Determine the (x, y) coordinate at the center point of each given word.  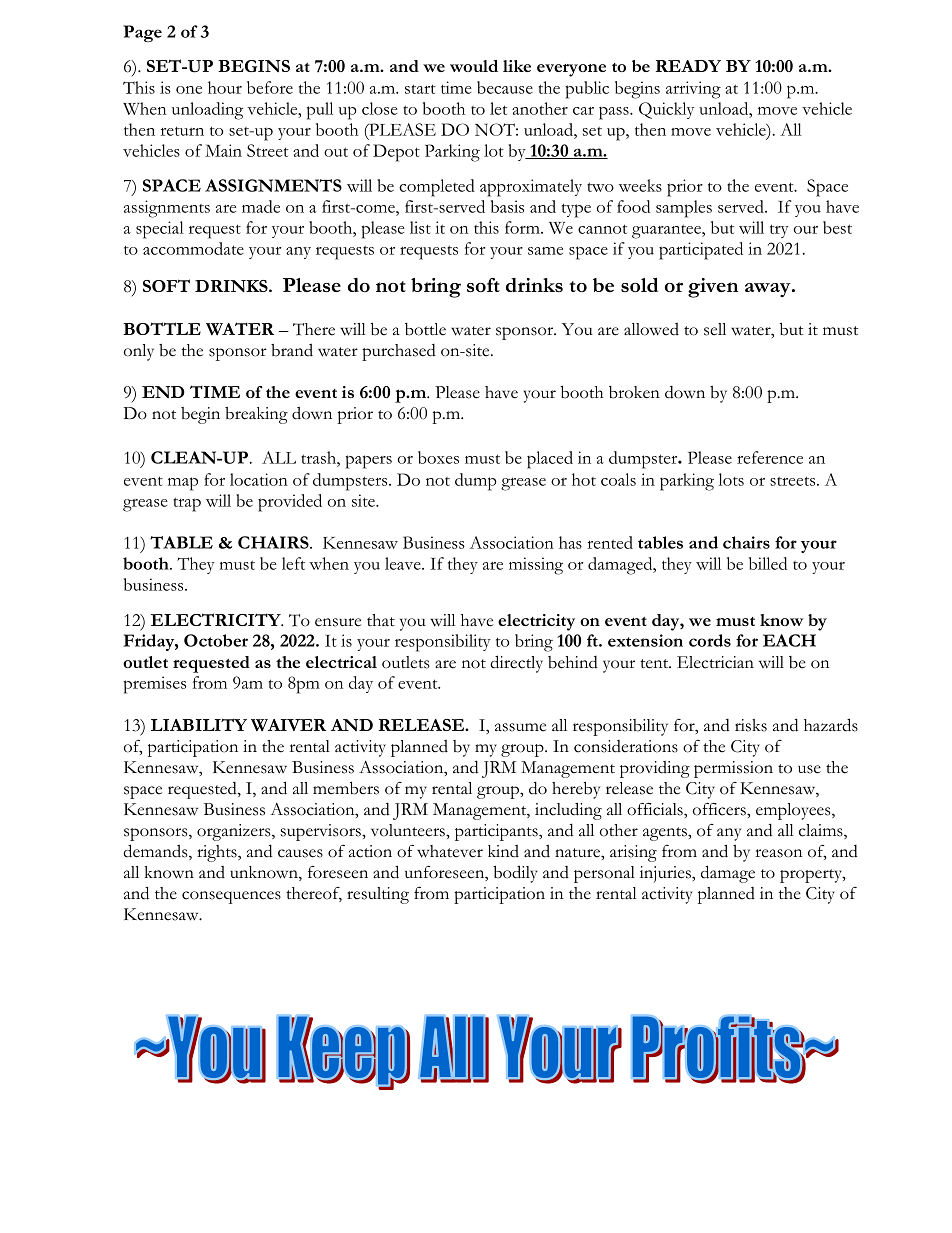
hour (225, 87)
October (216, 640)
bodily (515, 874)
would (474, 66)
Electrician (715, 662)
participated (701, 251)
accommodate (193, 248)
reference (770, 457)
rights (218, 853)
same (545, 251)
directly (516, 664)
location (259, 479)
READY (688, 66)
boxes (438, 457)
